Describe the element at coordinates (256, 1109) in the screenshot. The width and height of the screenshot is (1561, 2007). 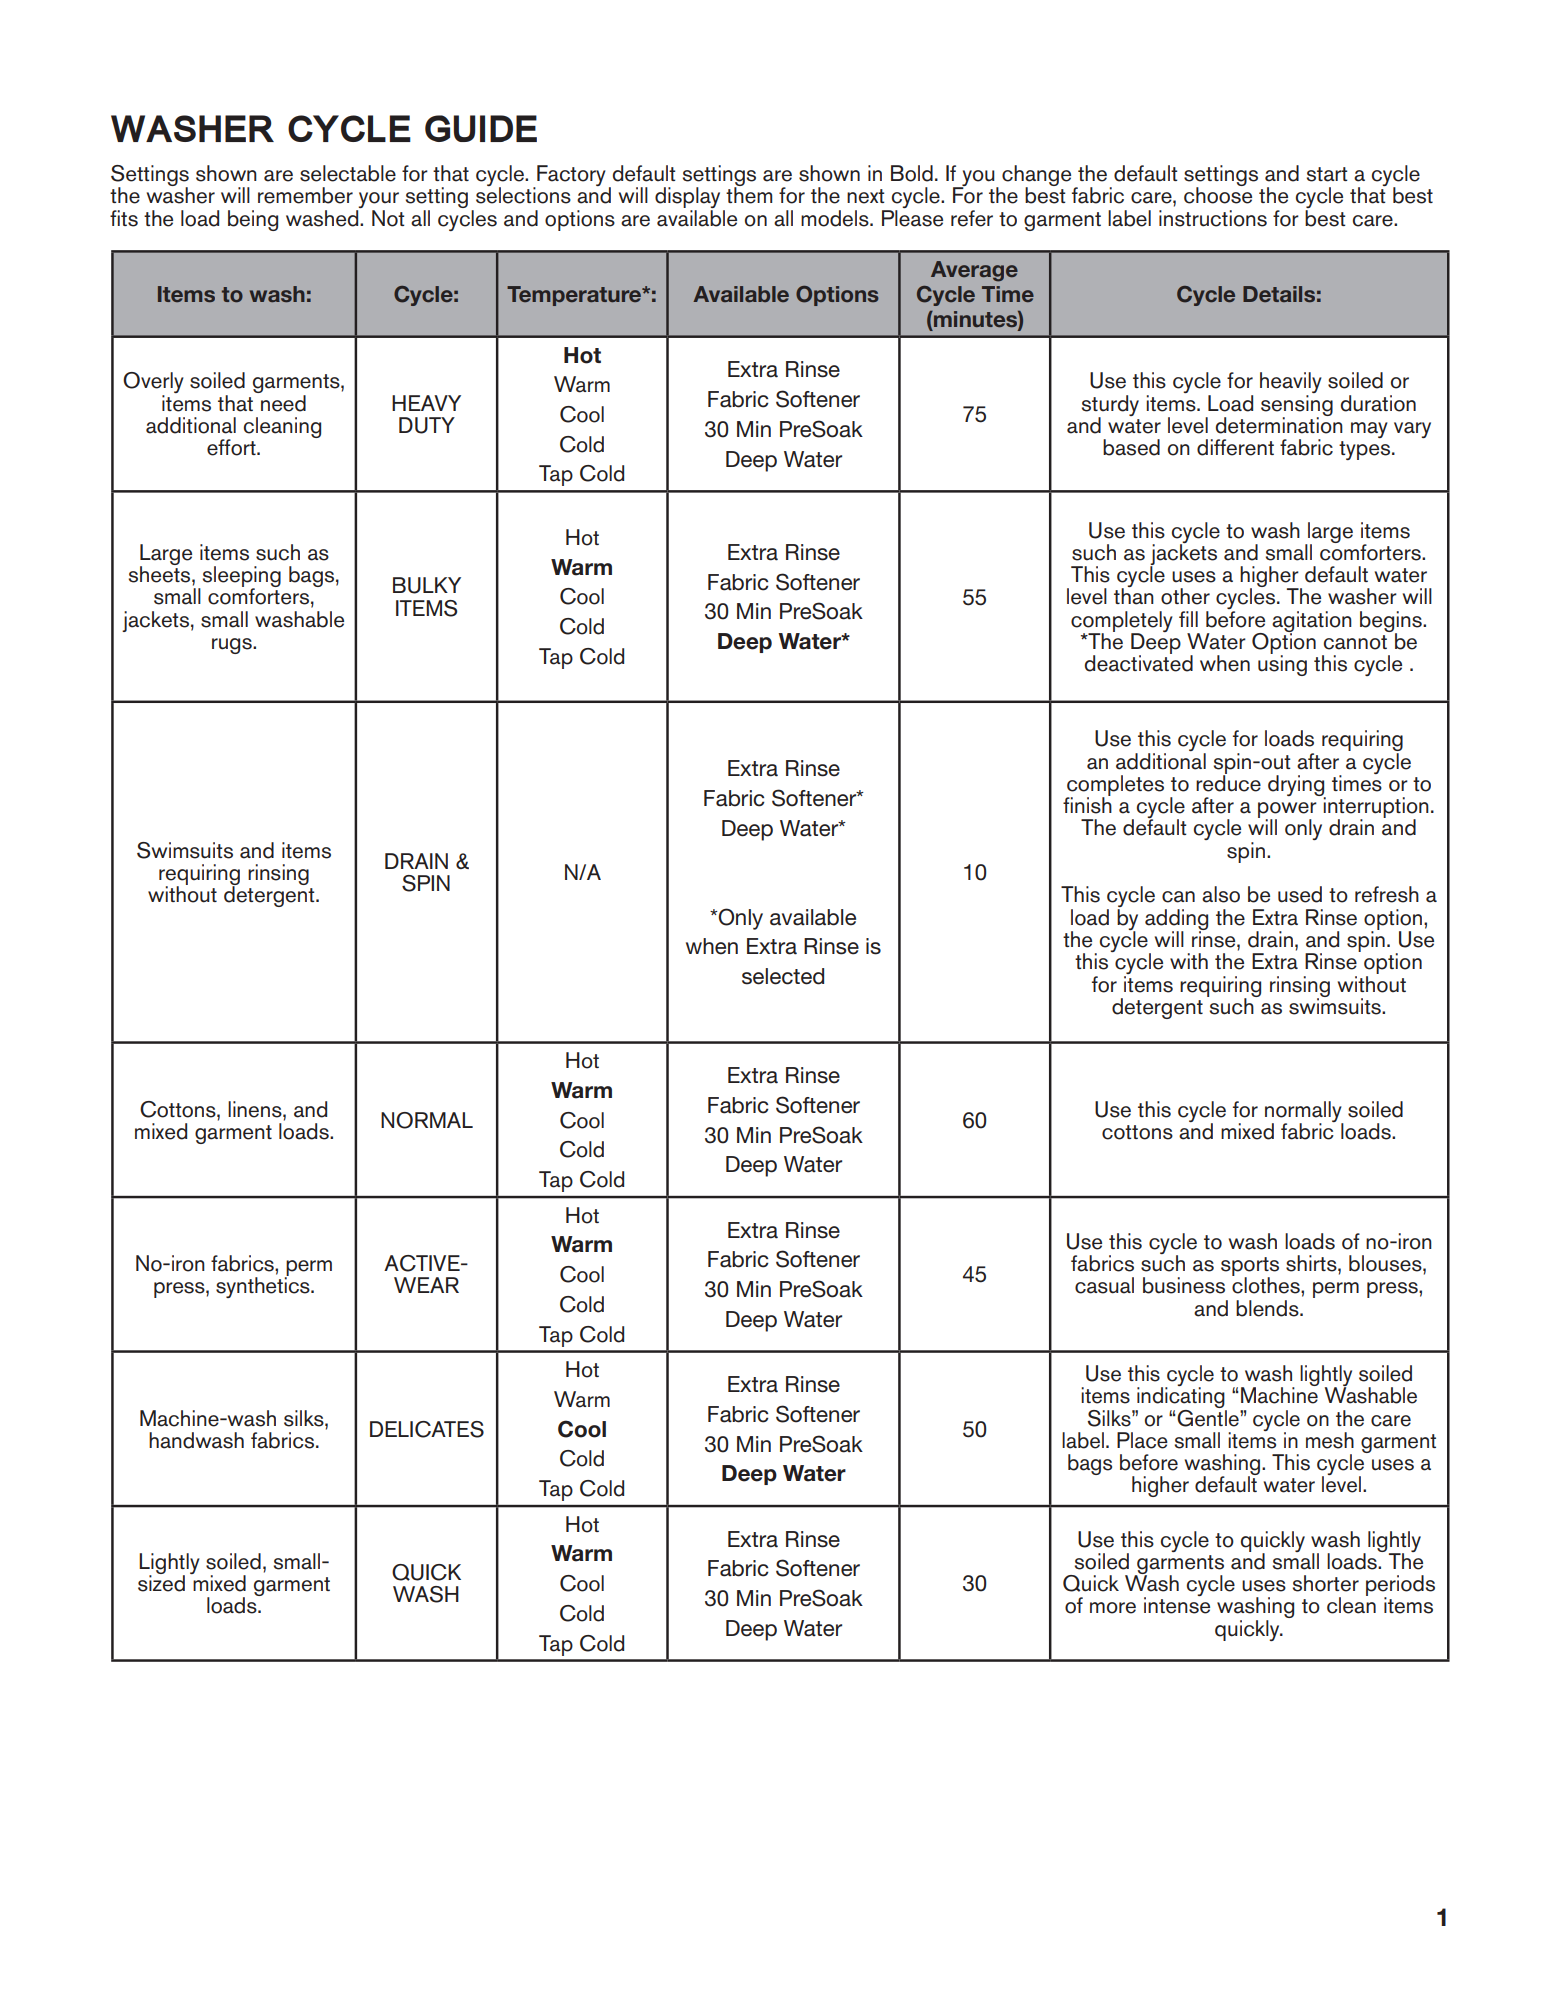
I see `linens` at that location.
